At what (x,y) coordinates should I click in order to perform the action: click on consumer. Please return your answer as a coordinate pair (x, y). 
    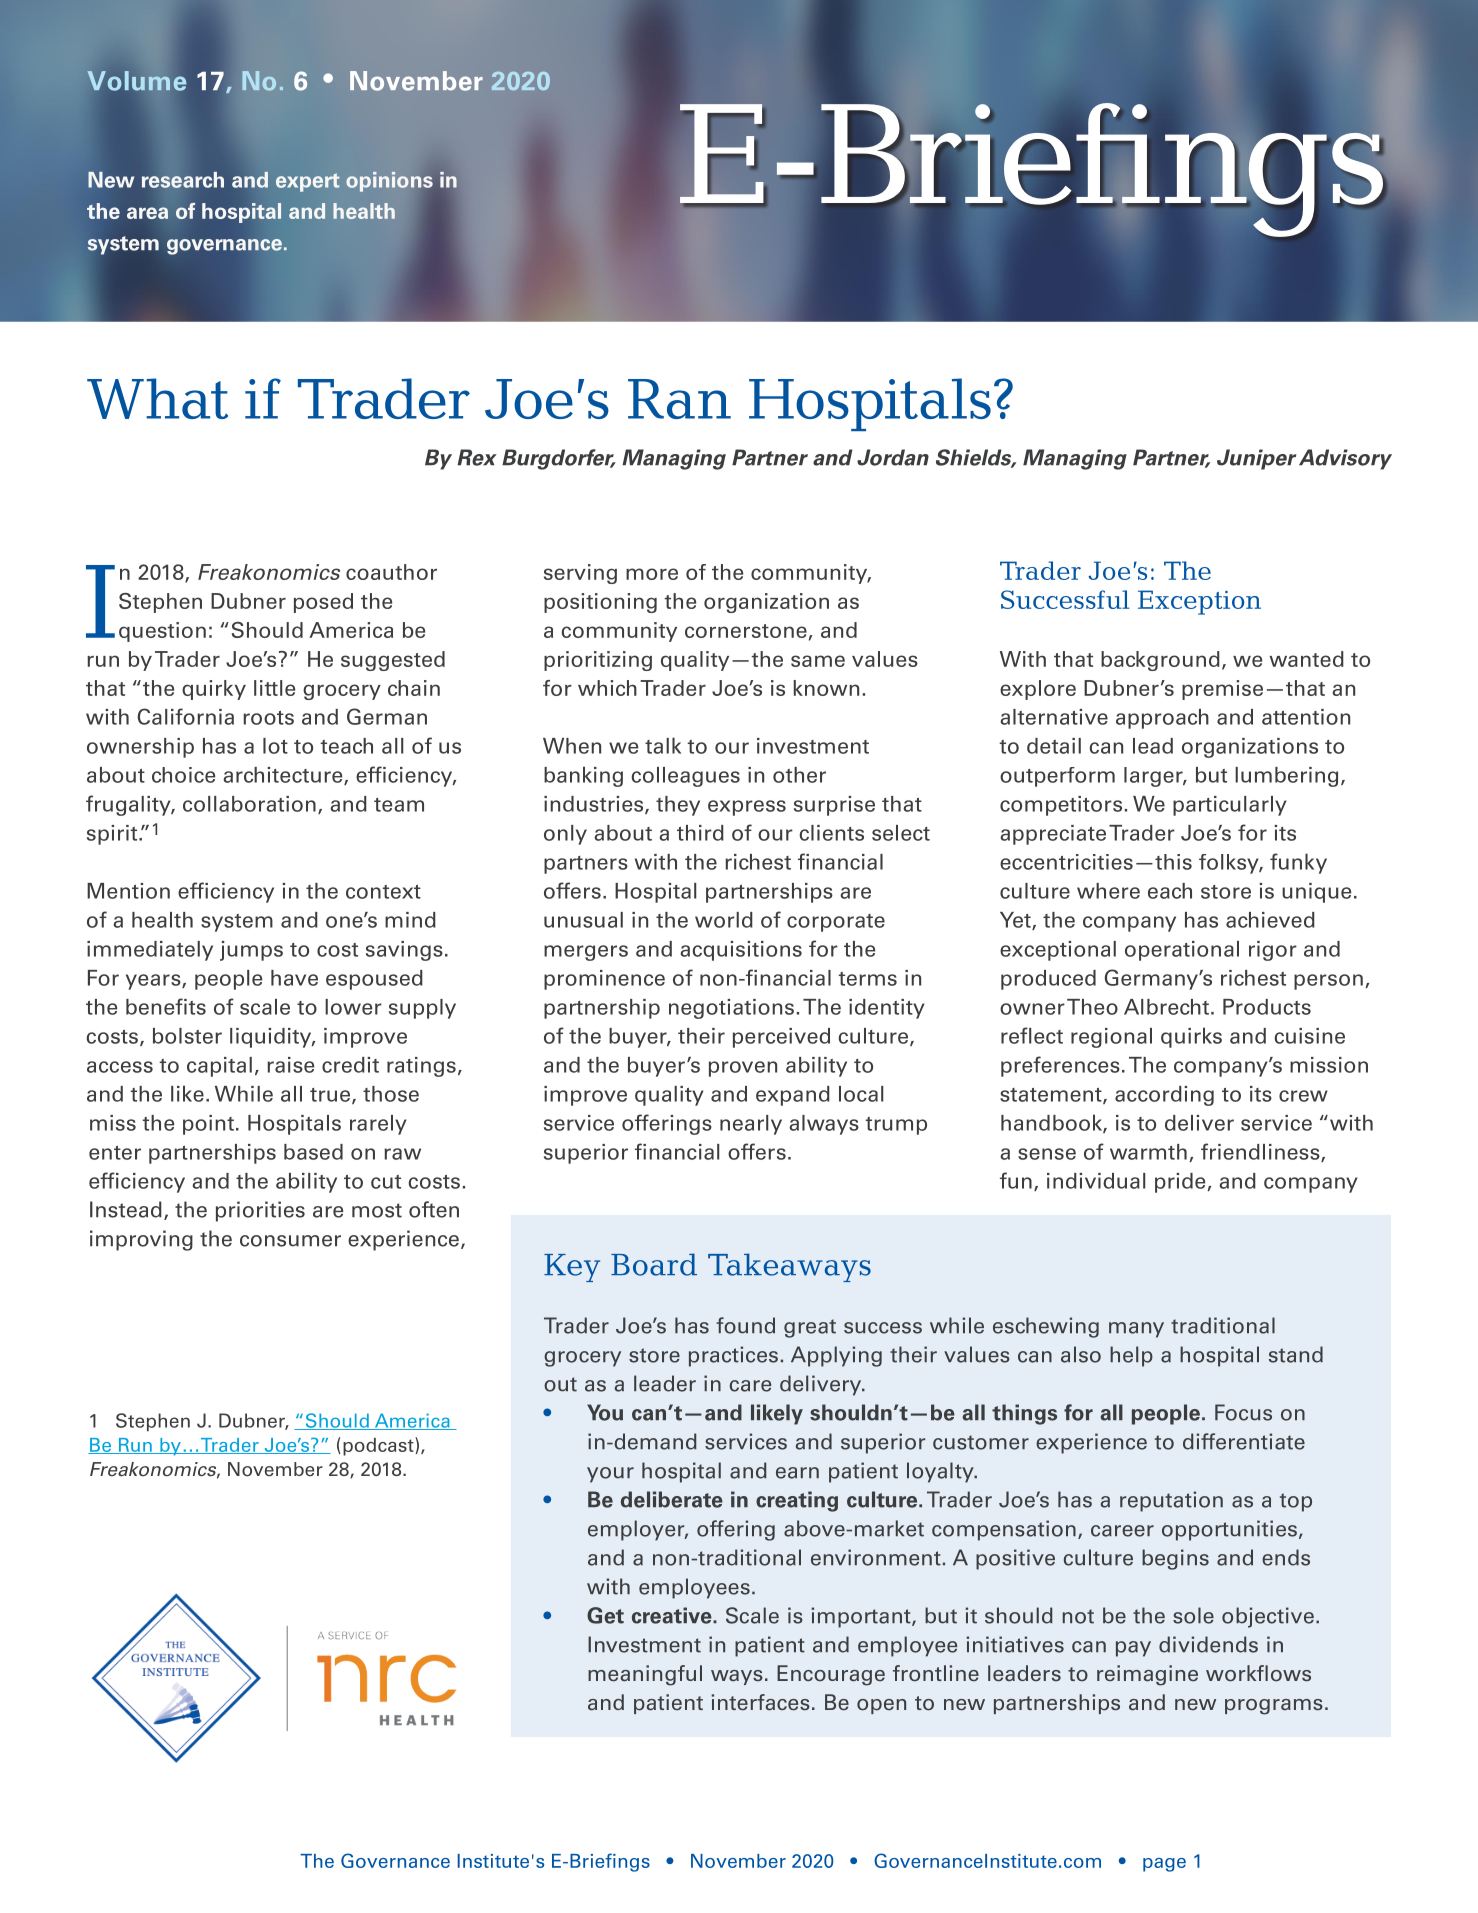
    Looking at the image, I should click on (290, 1241).
